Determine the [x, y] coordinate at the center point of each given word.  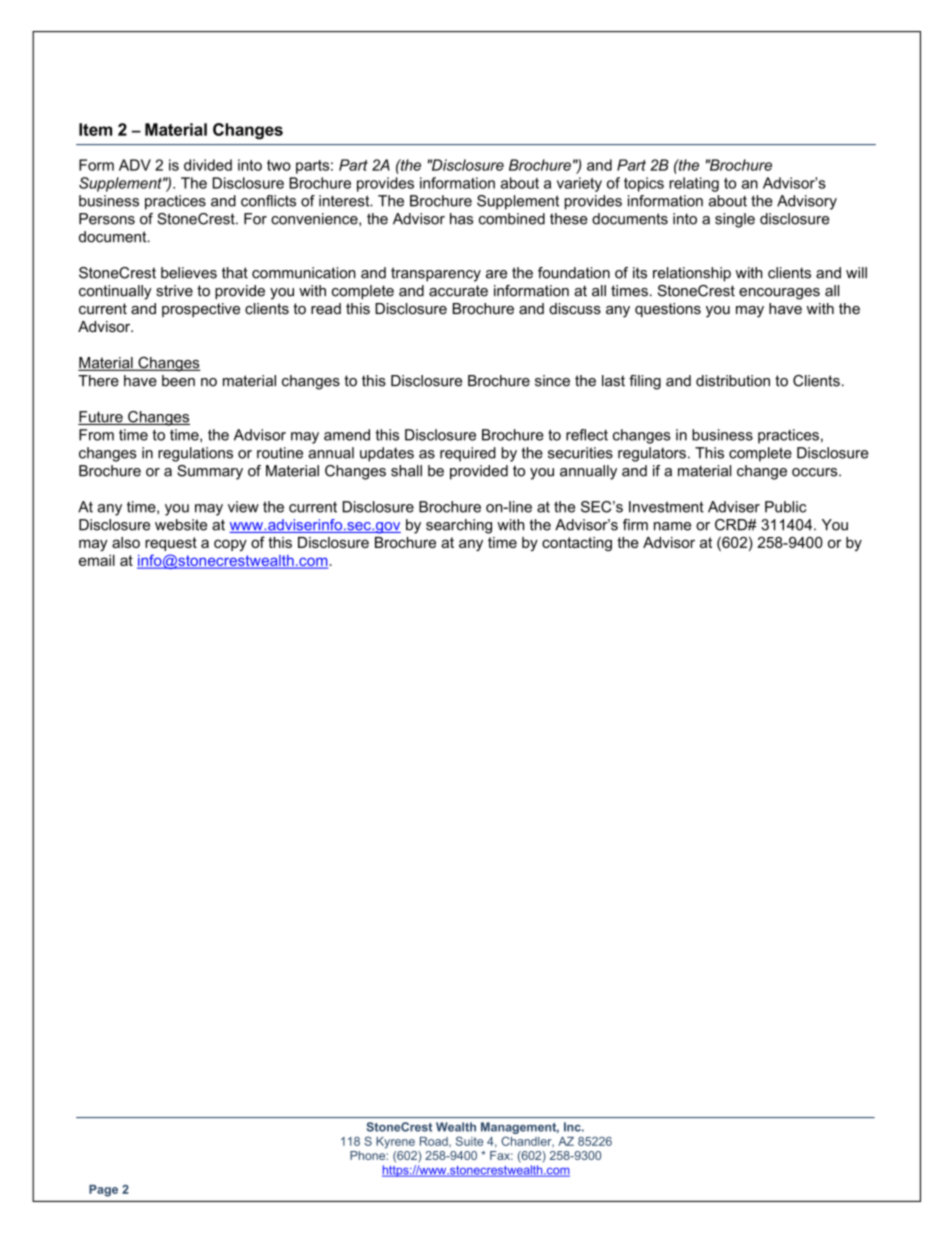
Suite [469, 1141]
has [461, 219]
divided [208, 165]
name [672, 526]
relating [694, 184]
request [171, 544]
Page [103, 1191]
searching [459, 526]
